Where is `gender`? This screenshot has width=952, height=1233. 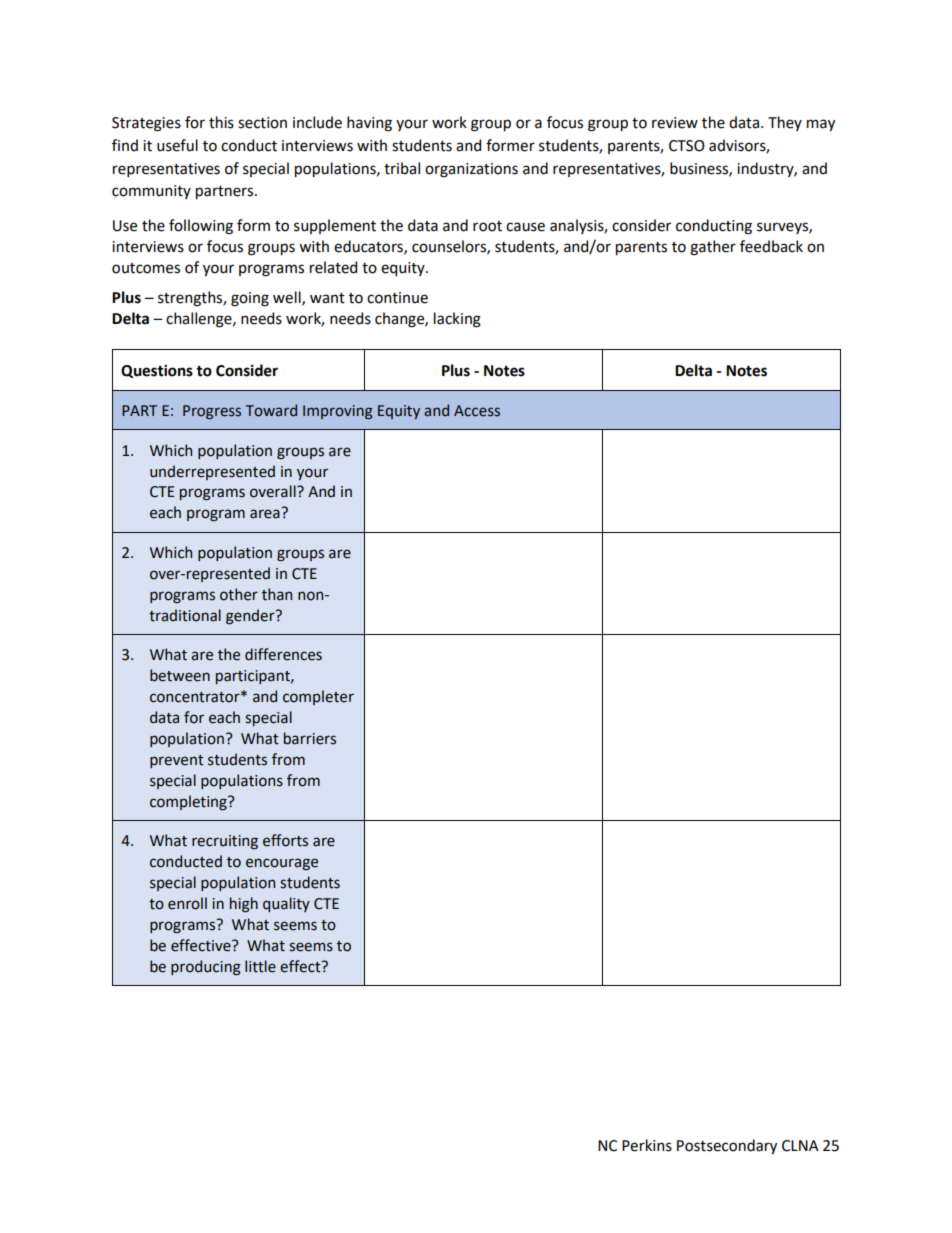 gender is located at coordinates (251, 617).
